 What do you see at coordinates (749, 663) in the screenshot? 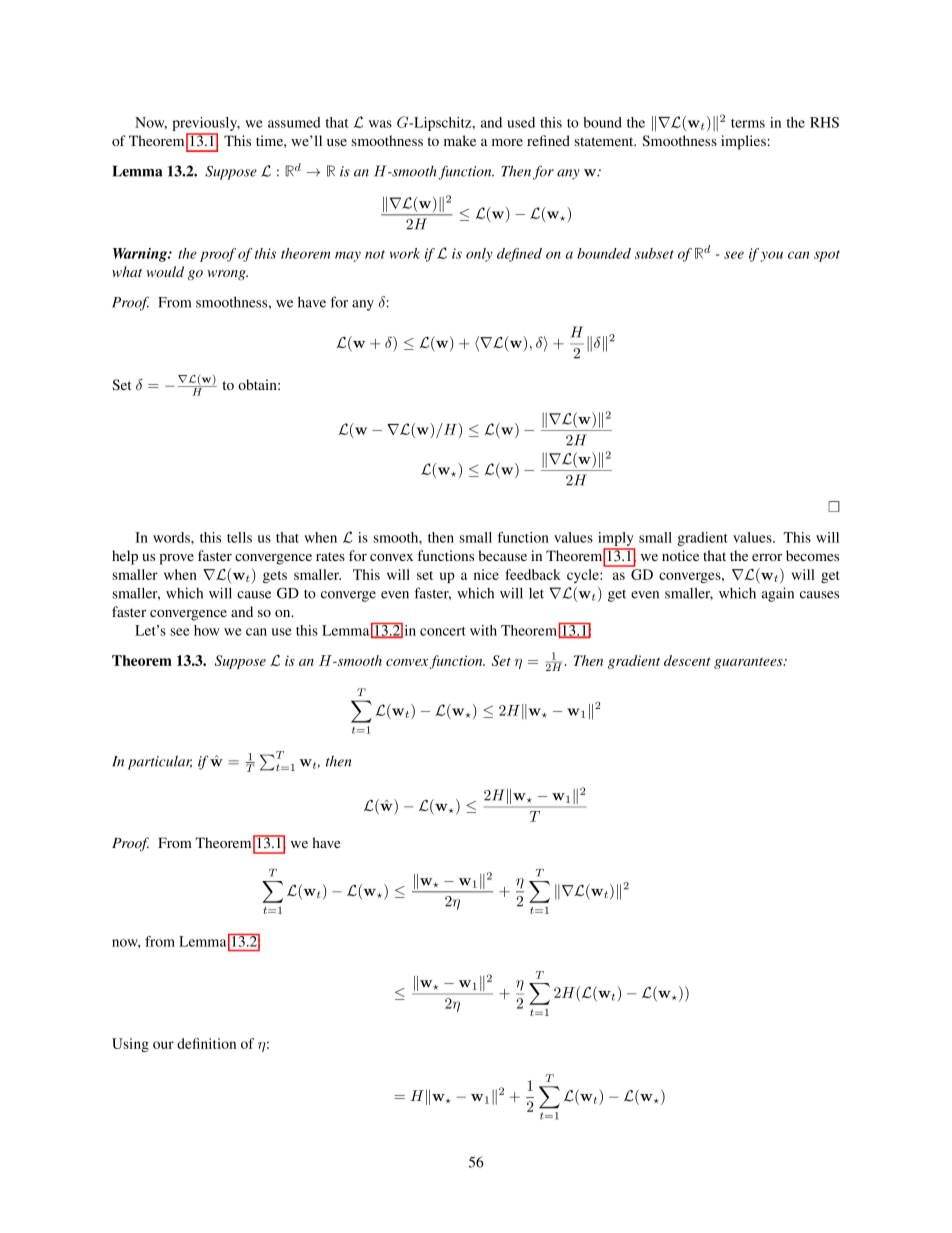
I see `guarantees` at bounding box center [749, 663].
